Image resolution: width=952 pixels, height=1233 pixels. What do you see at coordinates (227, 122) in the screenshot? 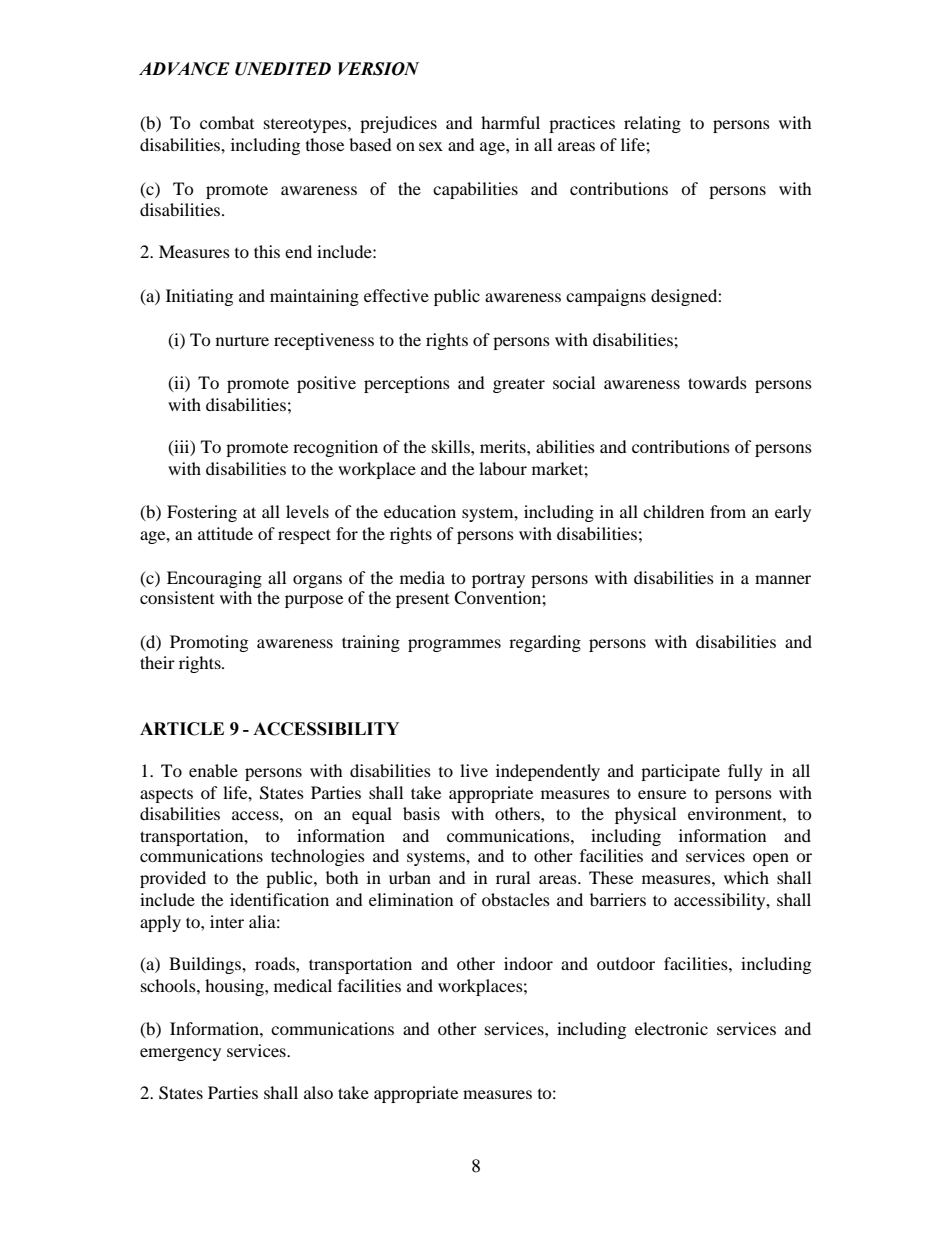
I see `combat` at bounding box center [227, 122].
